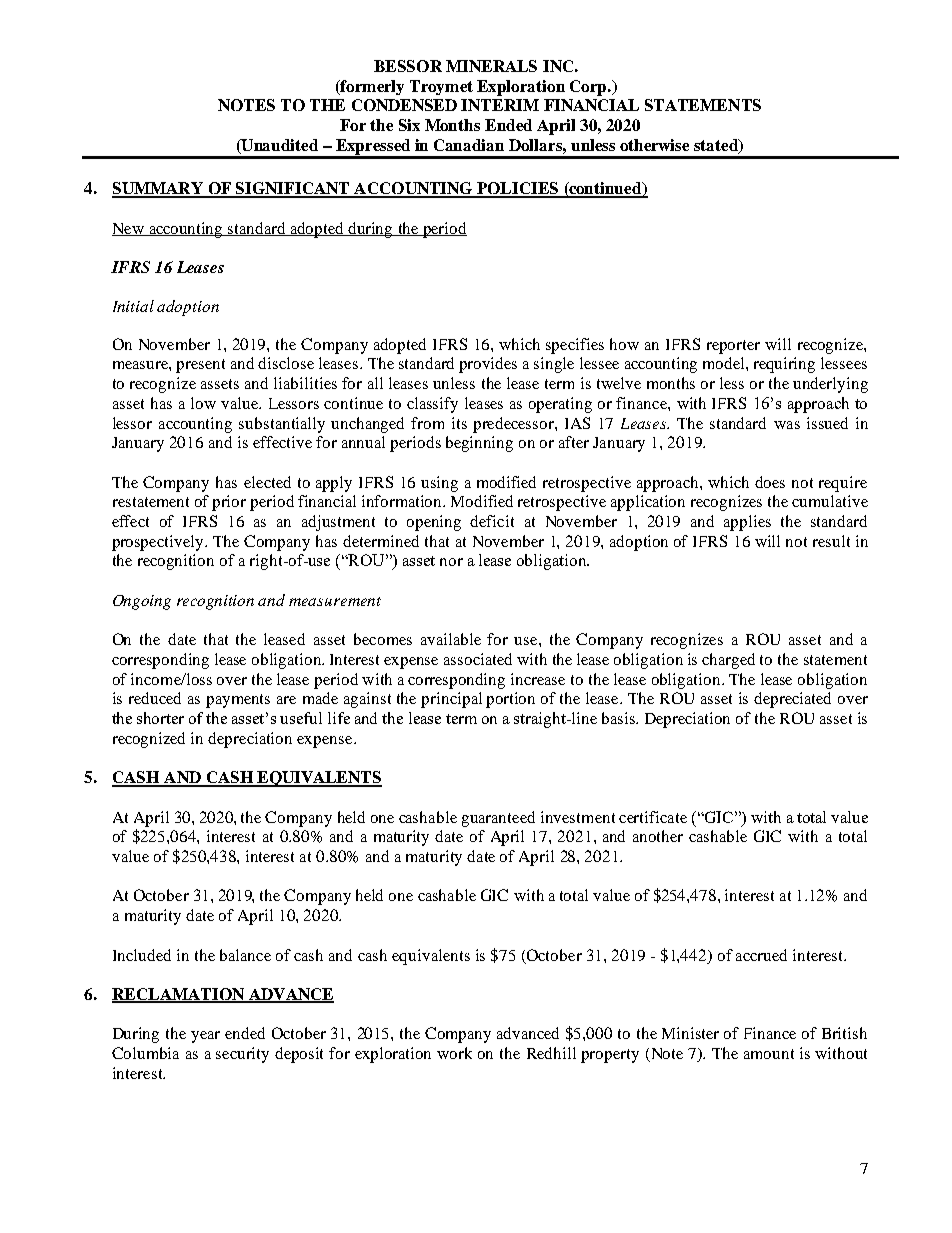  Describe the element at coordinates (159, 543) in the screenshot. I see `prospectively` at that location.
